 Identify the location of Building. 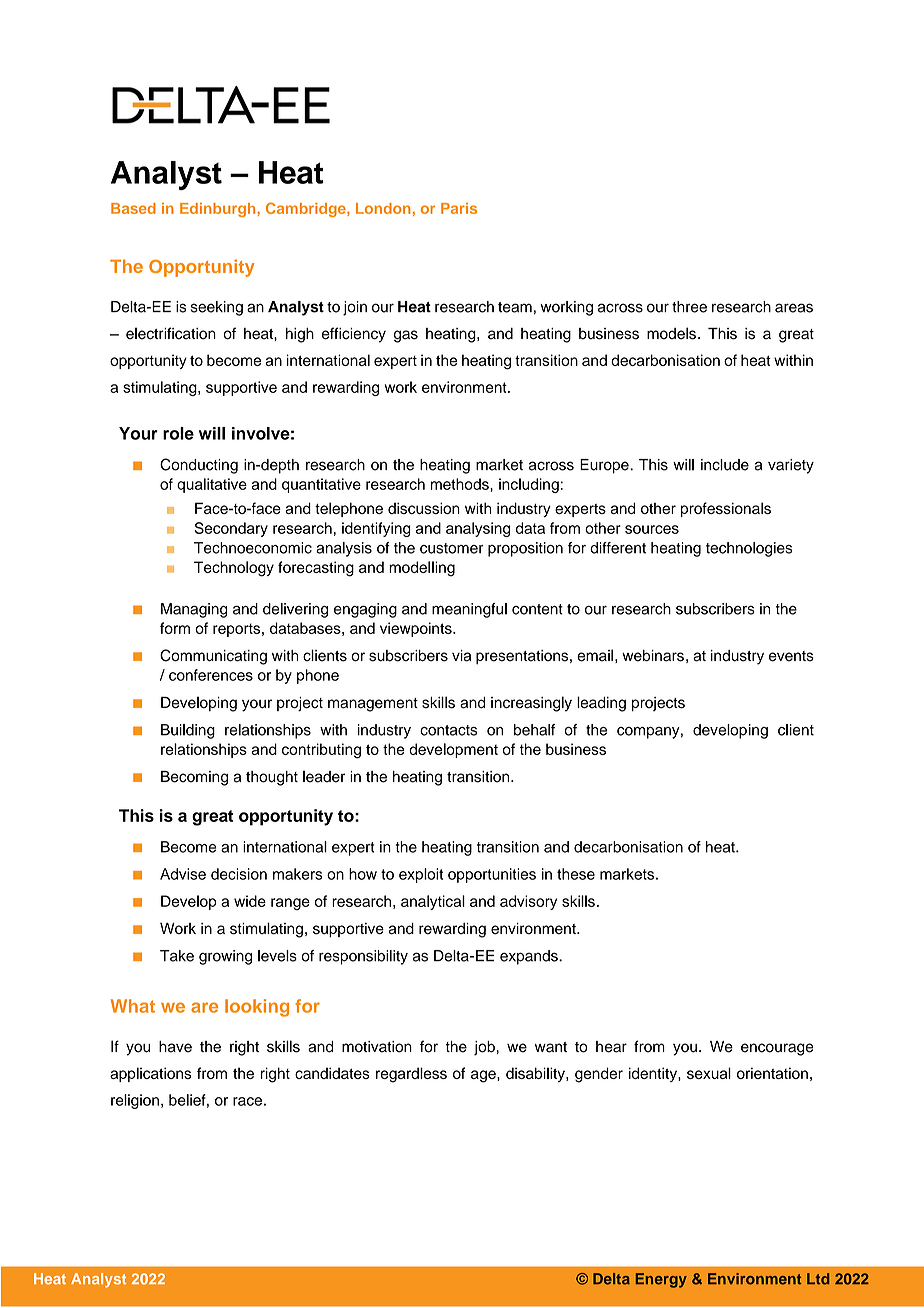
(188, 731).
